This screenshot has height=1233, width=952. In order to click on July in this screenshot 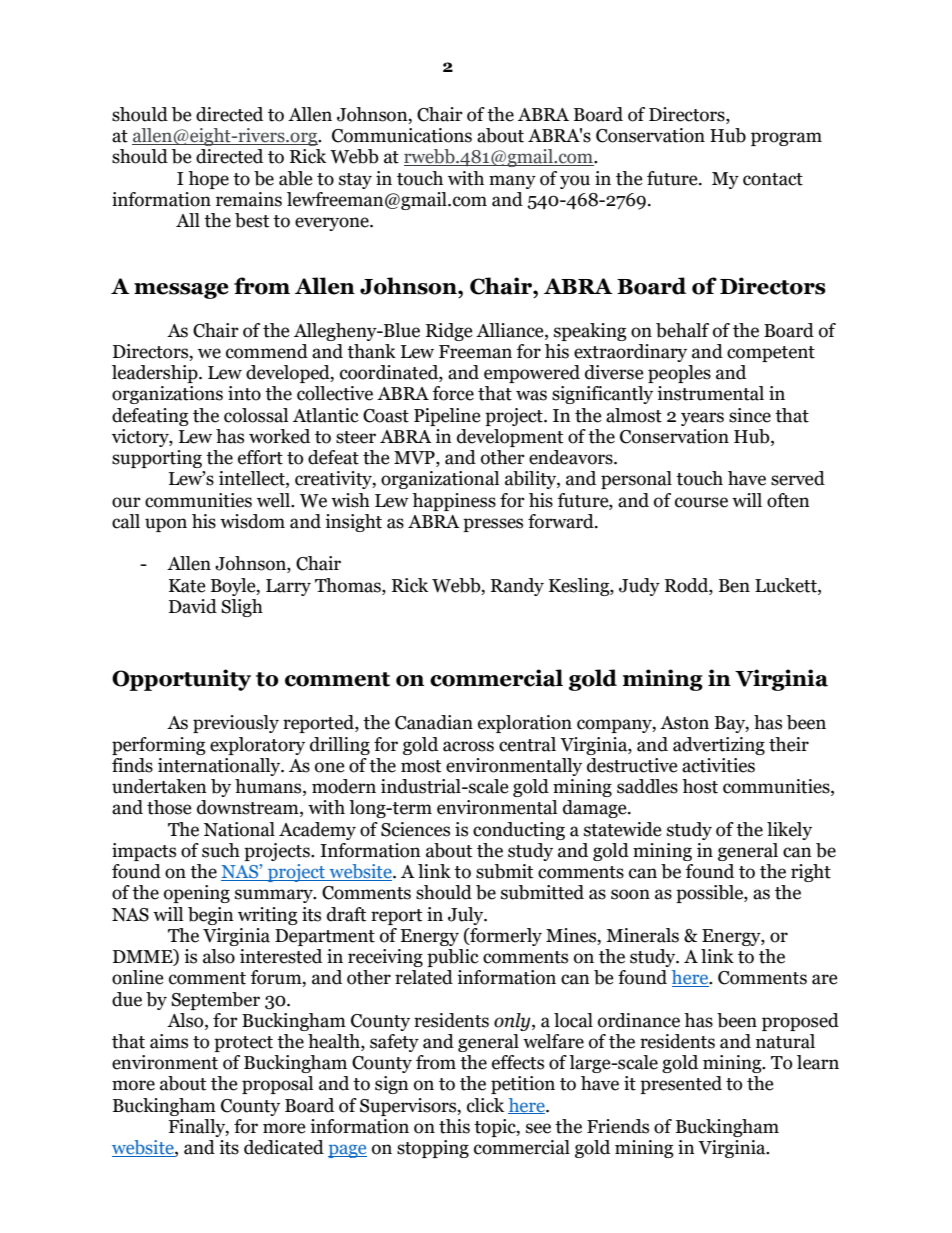, I will do `click(467, 916)`.
